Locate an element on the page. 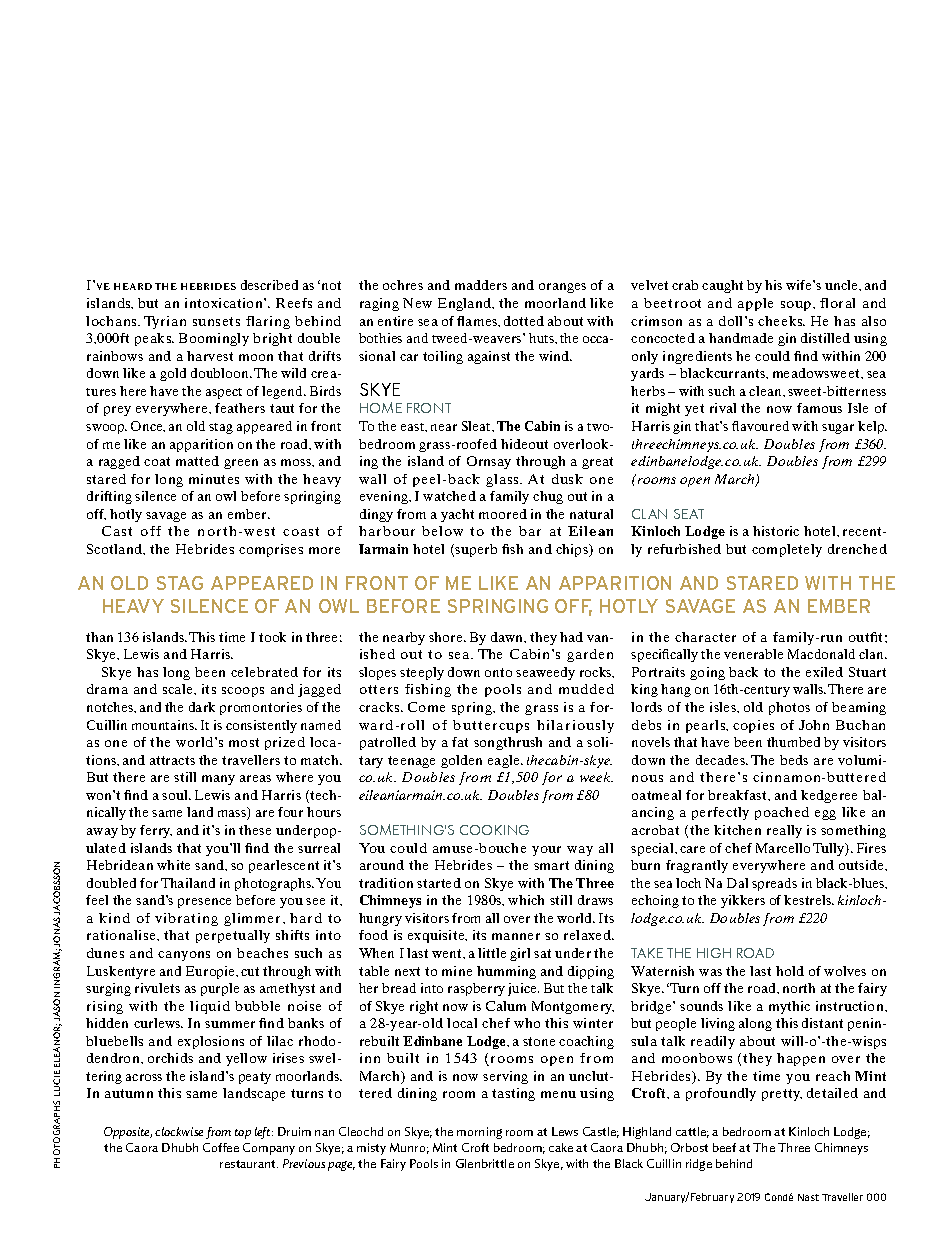 This page has height=1234, width=952. peaks is located at coordinates (154, 339).
